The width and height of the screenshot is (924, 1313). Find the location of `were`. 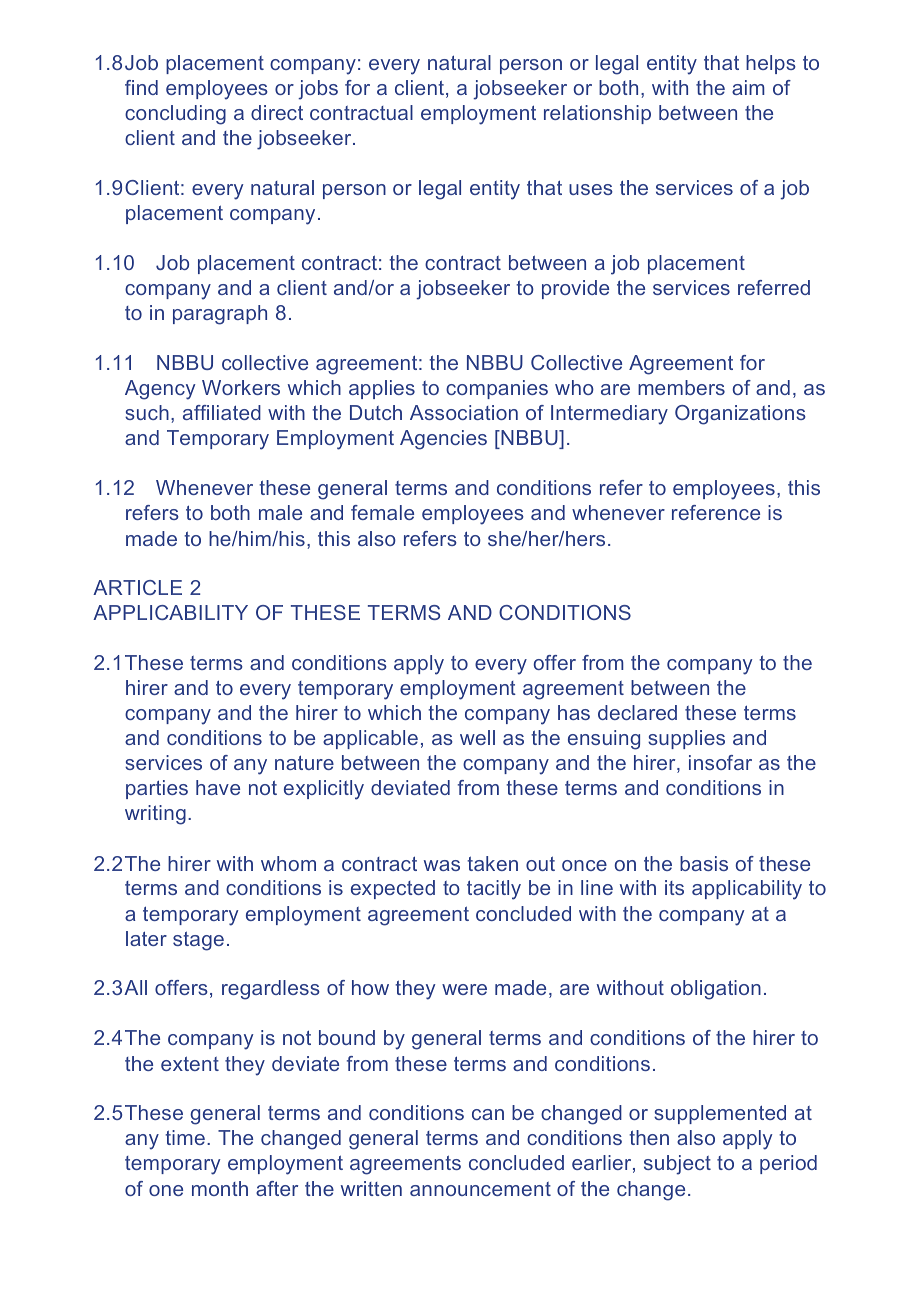

were is located at coordinates (464, 989).
